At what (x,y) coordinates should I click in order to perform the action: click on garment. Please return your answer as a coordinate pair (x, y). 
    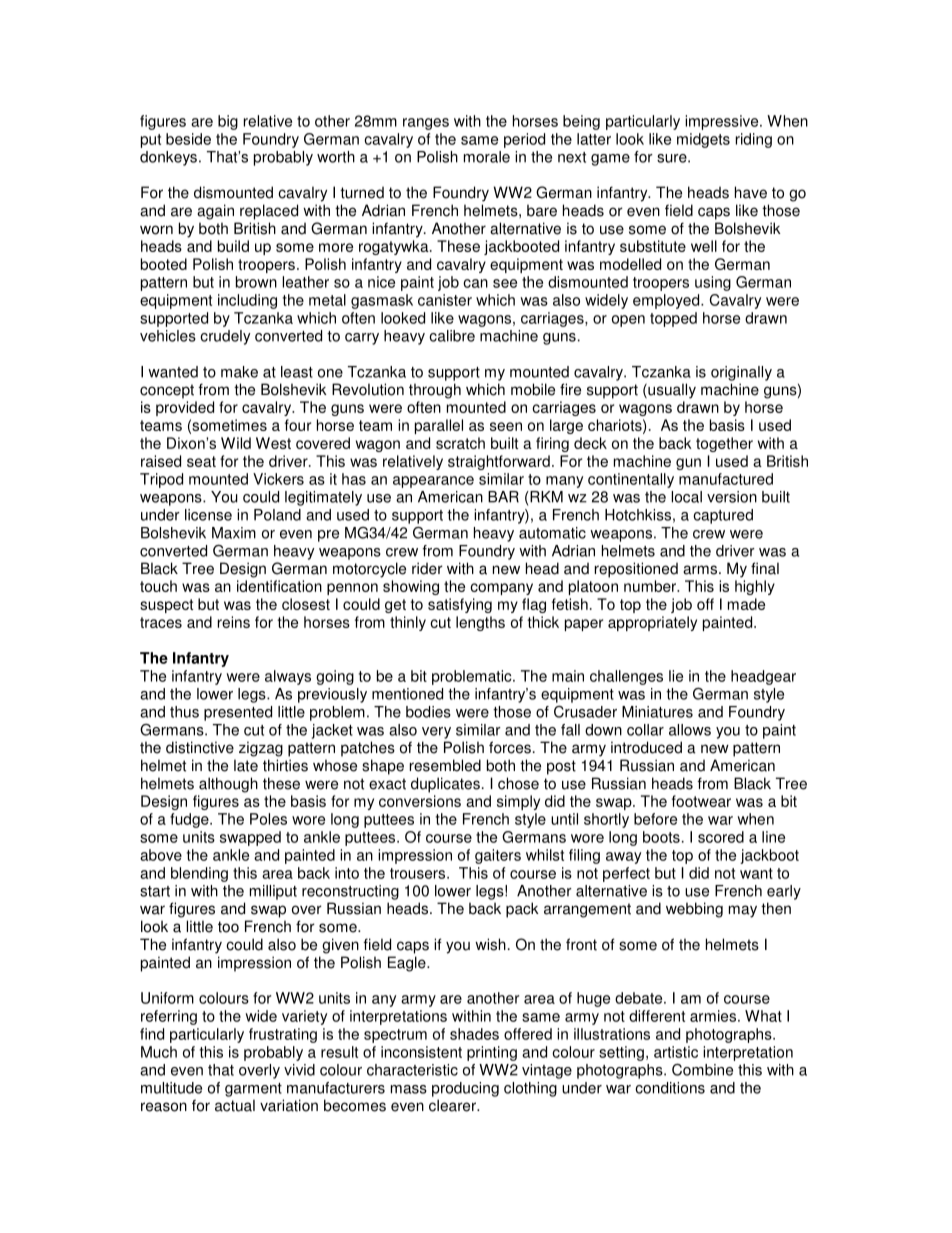
    Looking at the image, I should click on (253, 1090).
